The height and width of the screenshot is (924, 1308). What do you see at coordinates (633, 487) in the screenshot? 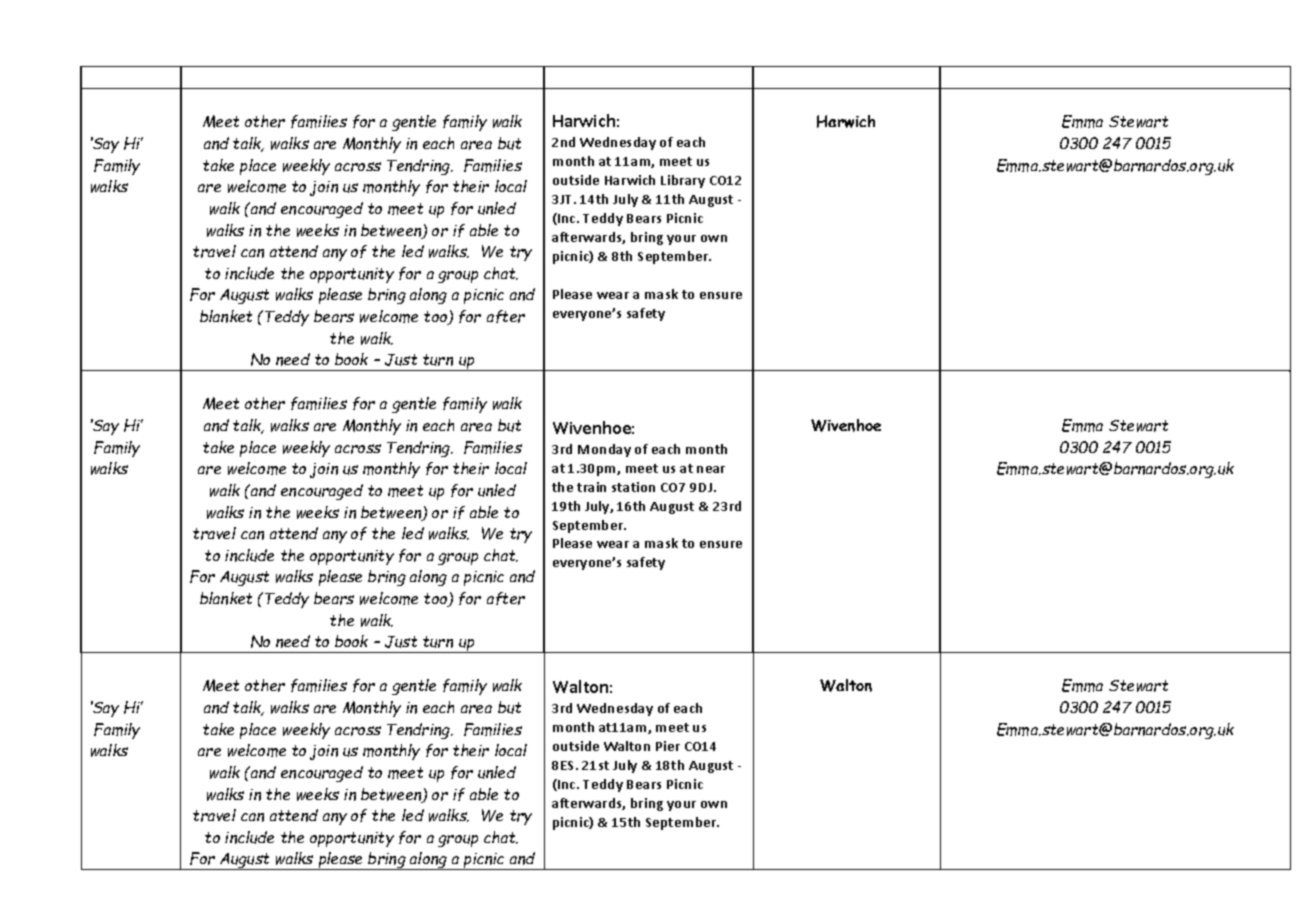
I see `station` at bounding box center [633, 487].
